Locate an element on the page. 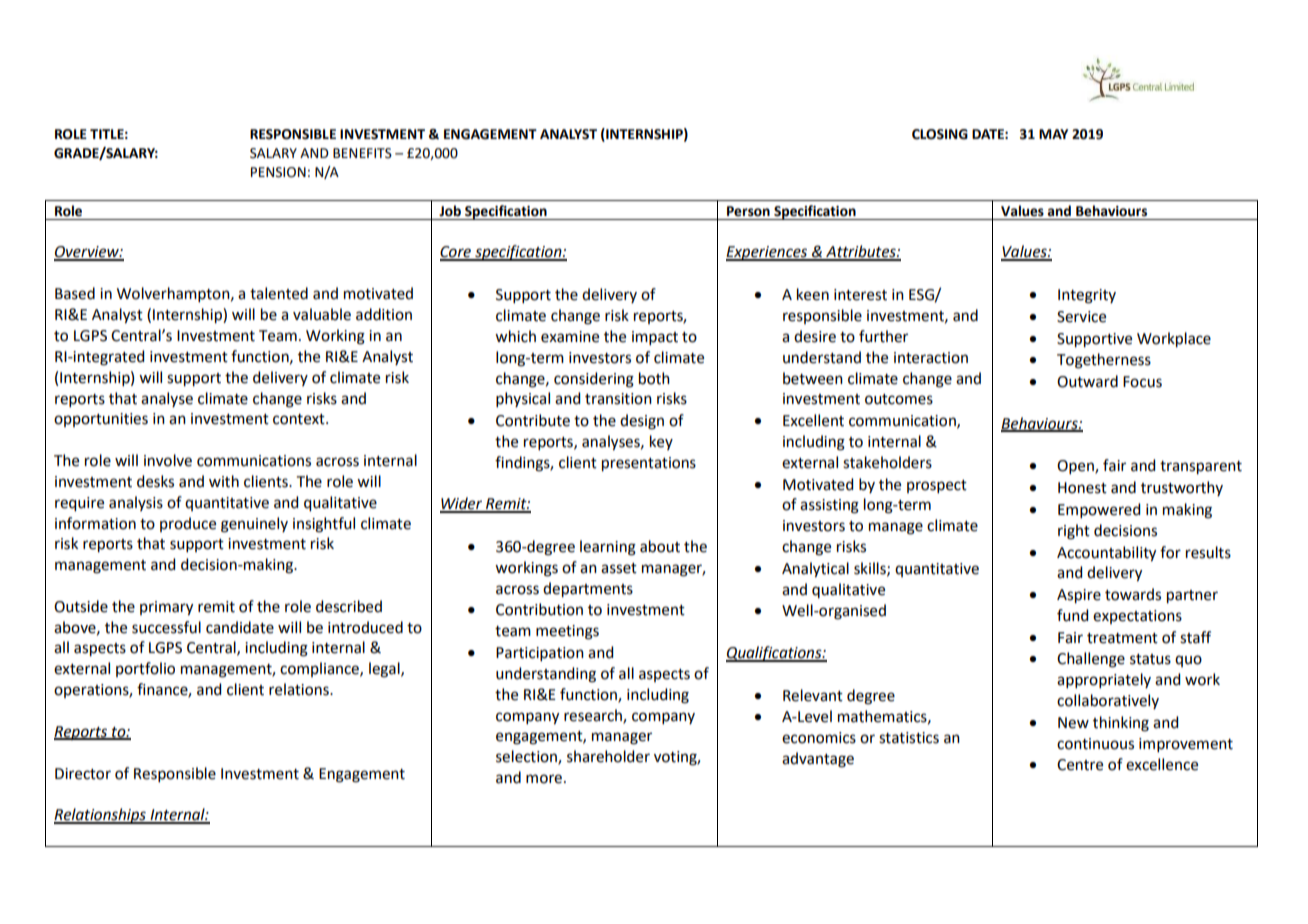  MAY is located at coordinates (1053, 134).
